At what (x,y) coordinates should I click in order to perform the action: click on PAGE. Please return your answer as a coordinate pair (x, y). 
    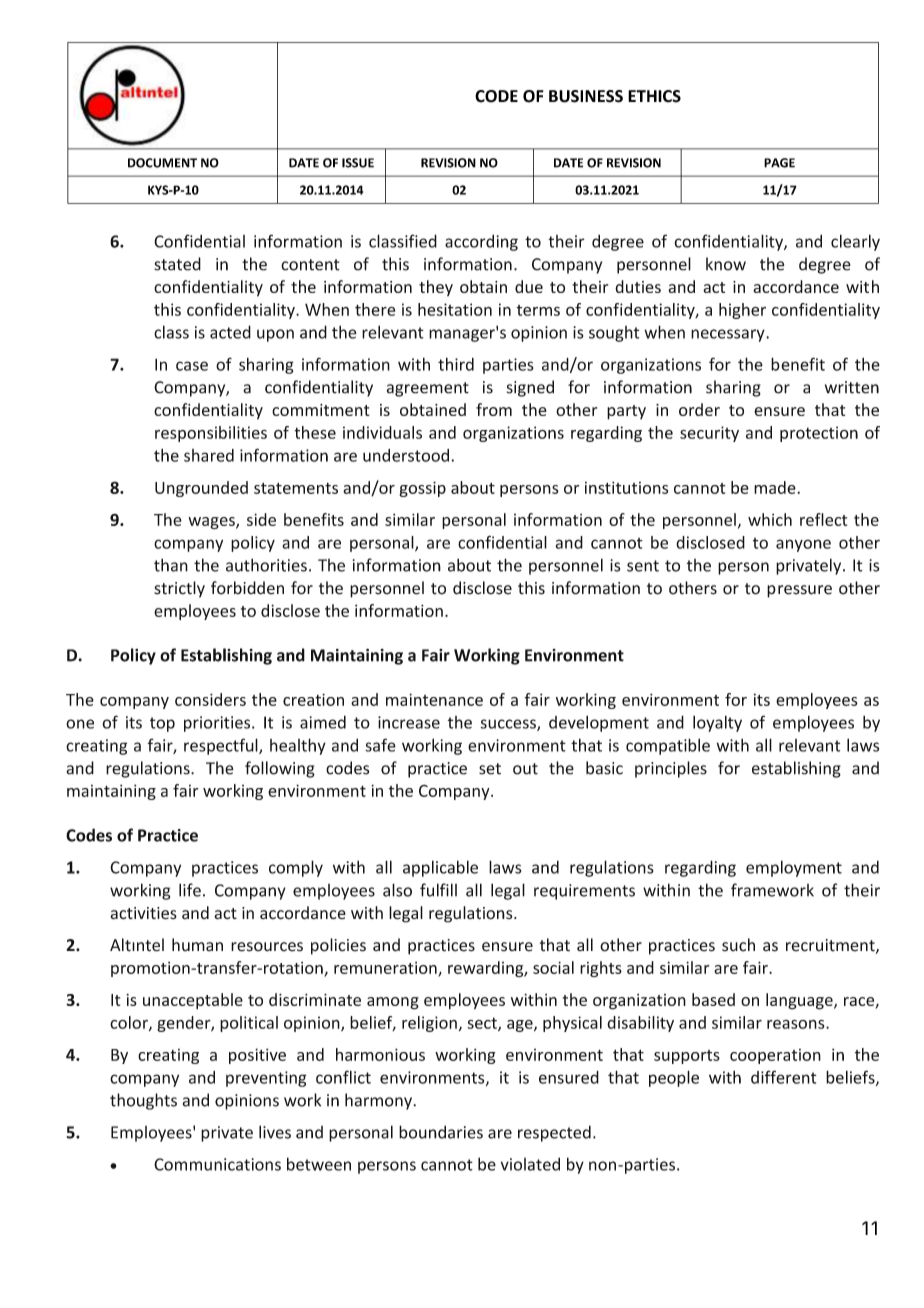
    Looking at the image, I should click on (779, 163).
